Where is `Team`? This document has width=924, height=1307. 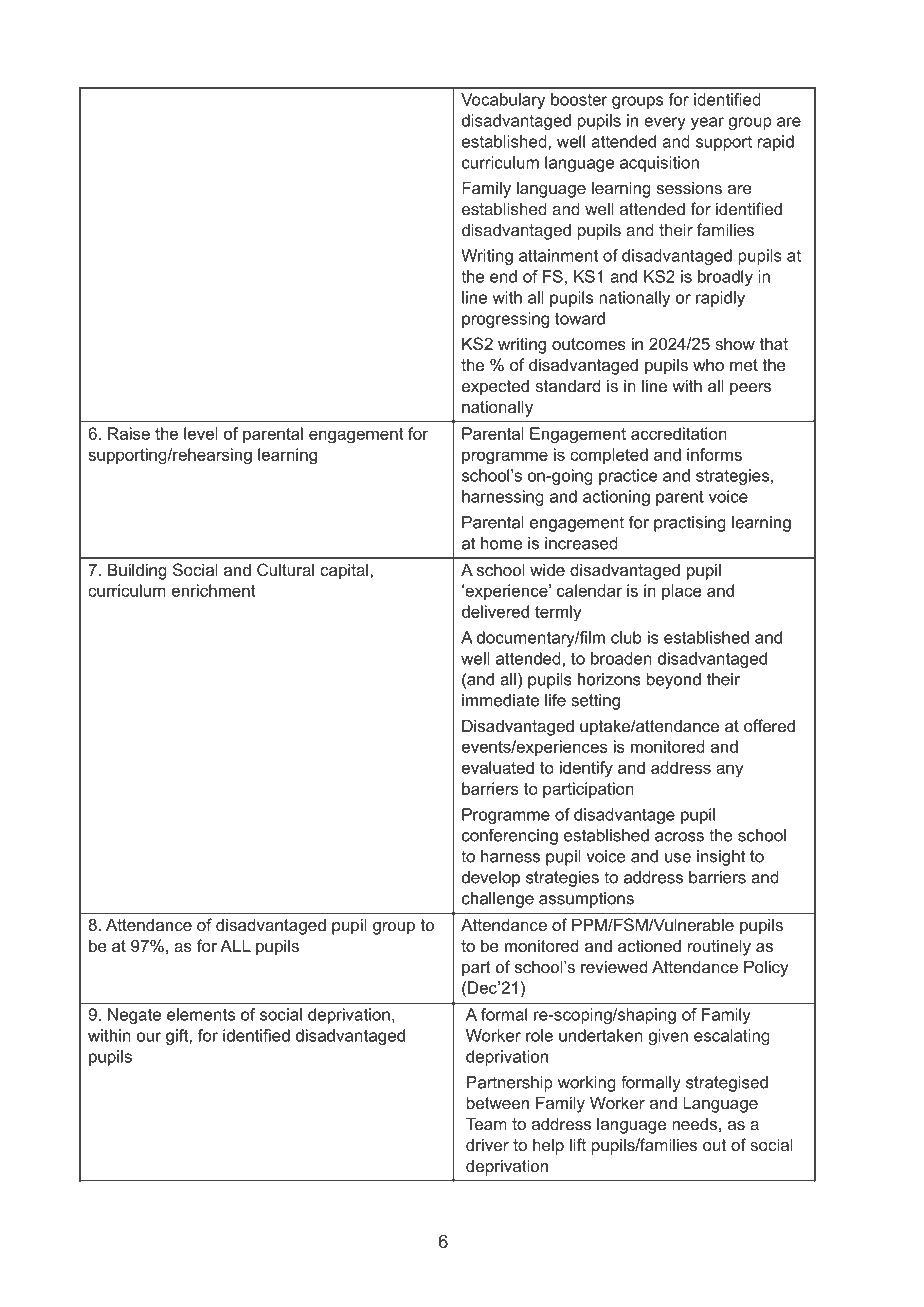
Team is located at coordinates (486, 1123).
